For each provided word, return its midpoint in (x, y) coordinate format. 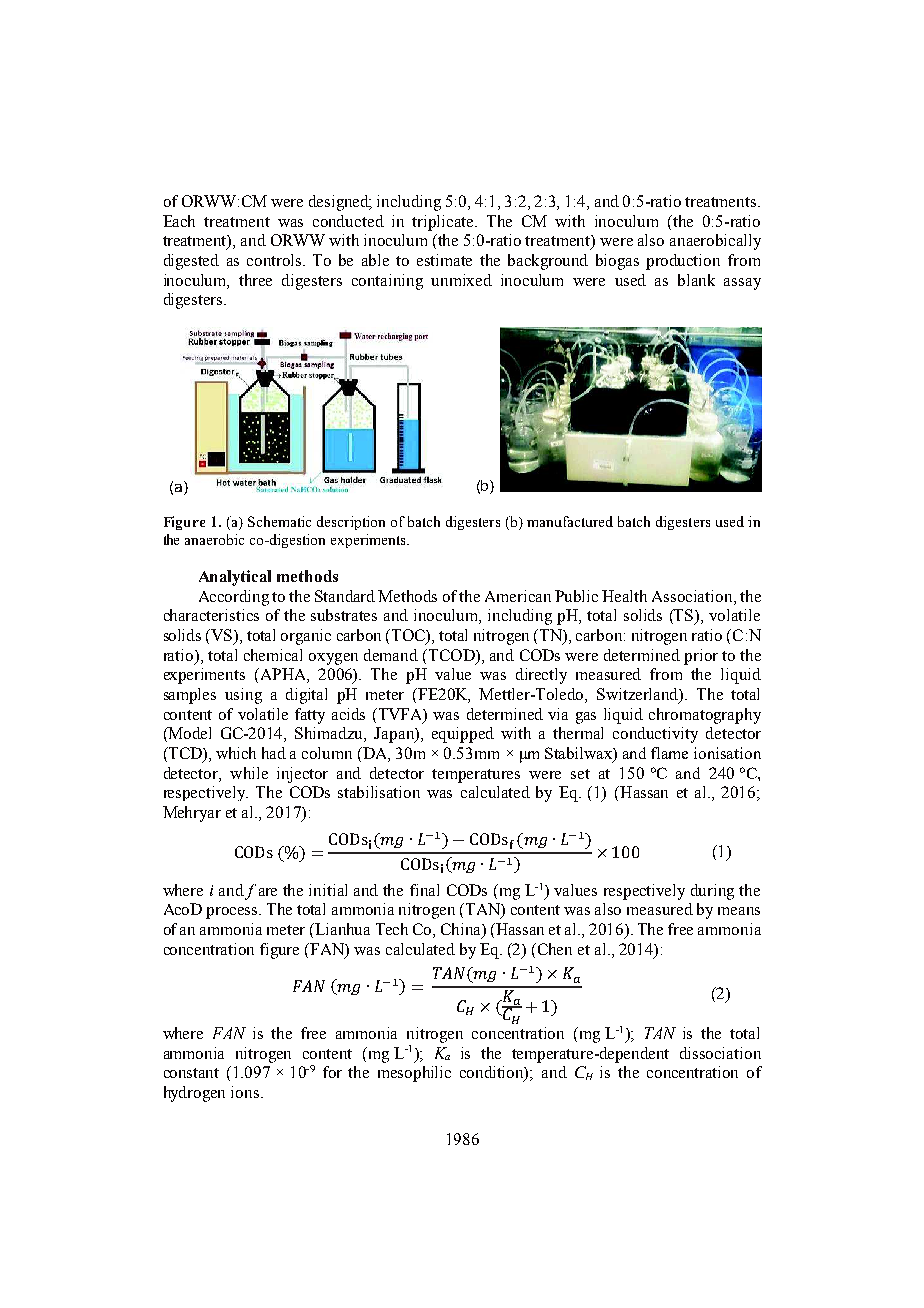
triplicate (444, 223)
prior (701, 657)
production (683, 262)
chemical (273, 655)
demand (391, 655)
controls (275, 260)
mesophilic (414, 1074)
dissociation (720, 1053)
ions (246, 1092)
